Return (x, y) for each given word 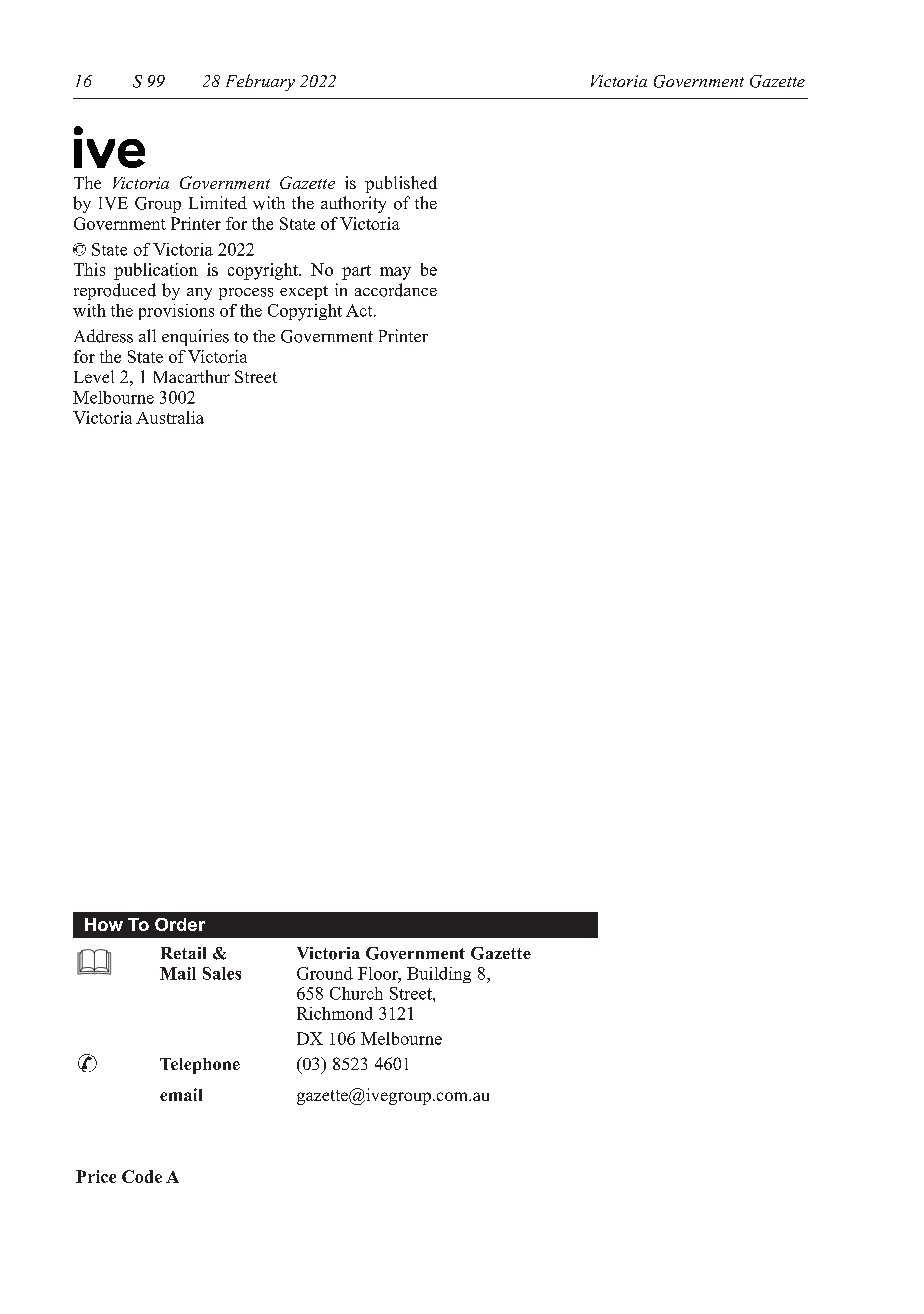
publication (156, 271)
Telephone (200, 1066)
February (260, 82)
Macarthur (192, 376)
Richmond (335, 1013)
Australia (170, 417)
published (401, 184)
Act (360, 310)
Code (142, 1176)
